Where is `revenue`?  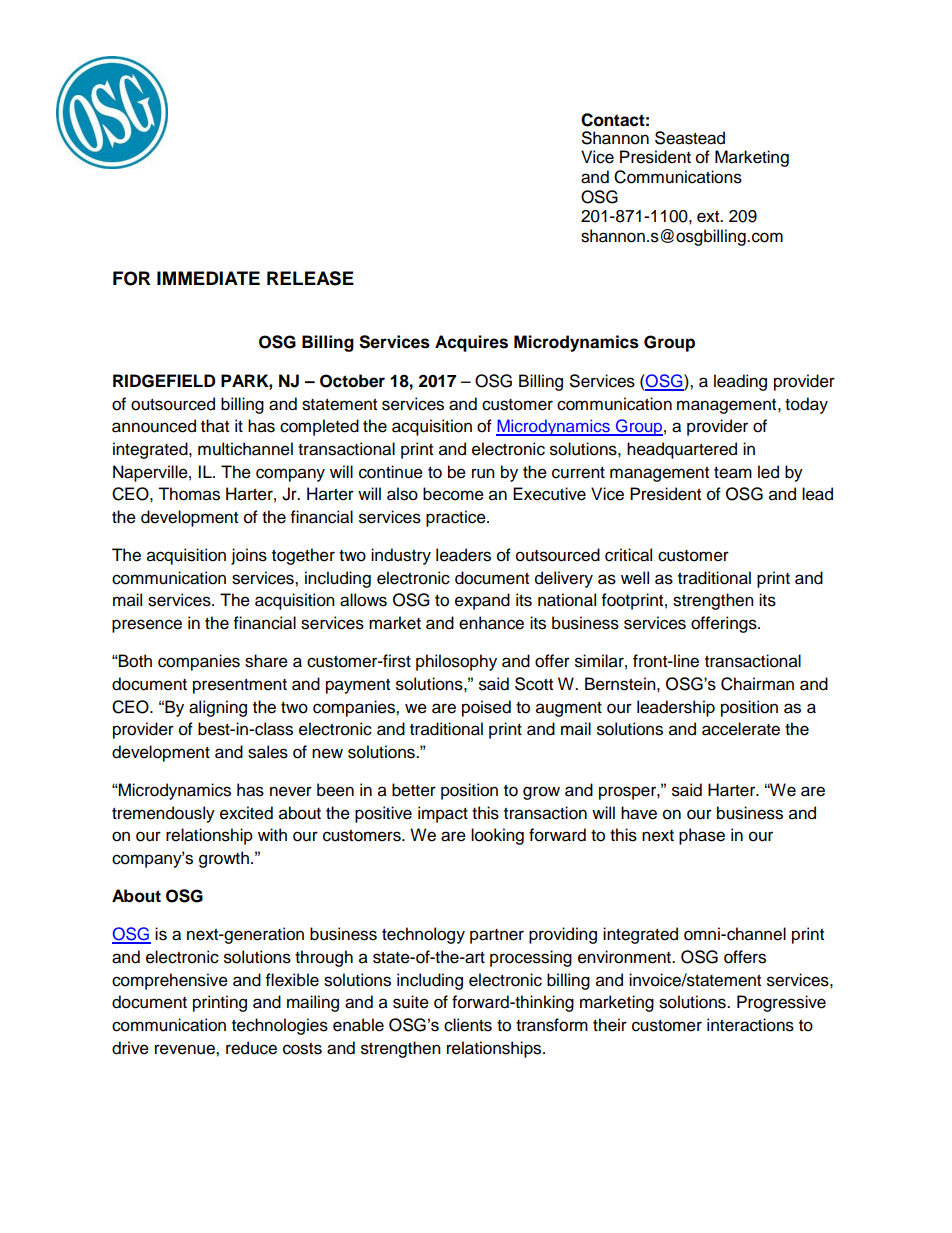 revenue is located at coordinates (186, 1049).
